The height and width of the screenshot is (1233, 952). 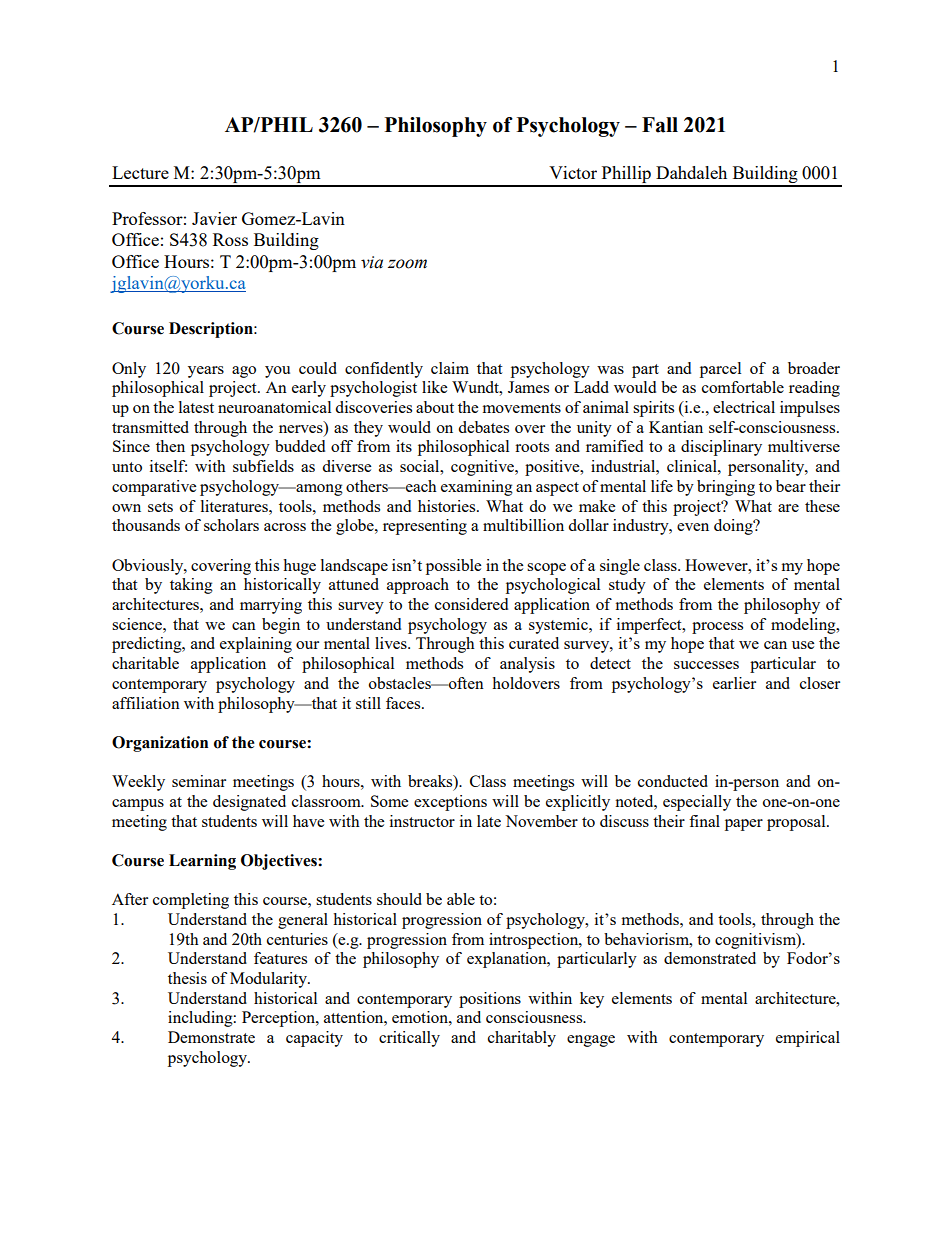 What do you see at coordinates (206, 372) in the screenshot?
I see `years` at bounding box center [206, 372].
